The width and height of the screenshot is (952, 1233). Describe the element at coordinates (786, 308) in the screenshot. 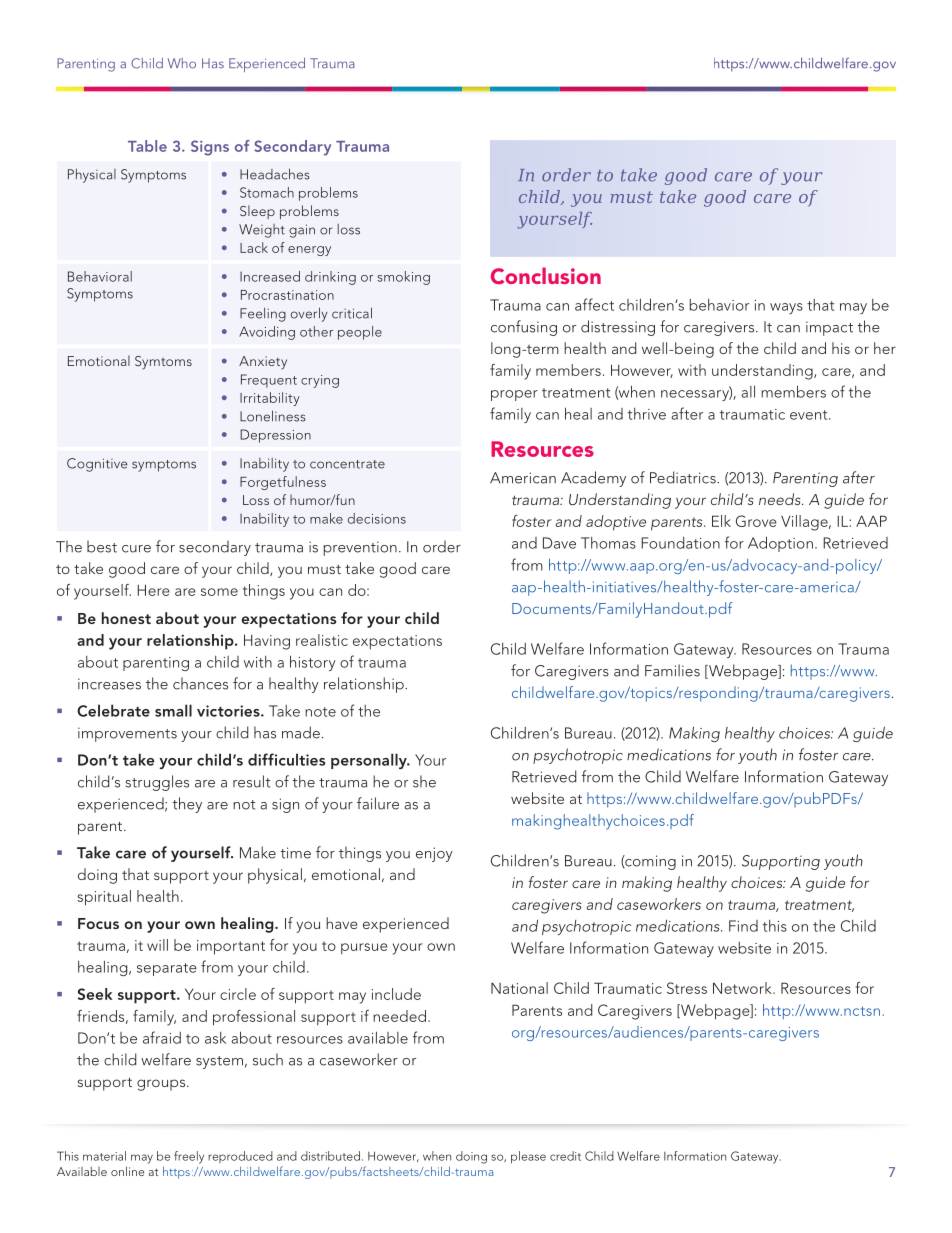

I see `ways` at that location.
